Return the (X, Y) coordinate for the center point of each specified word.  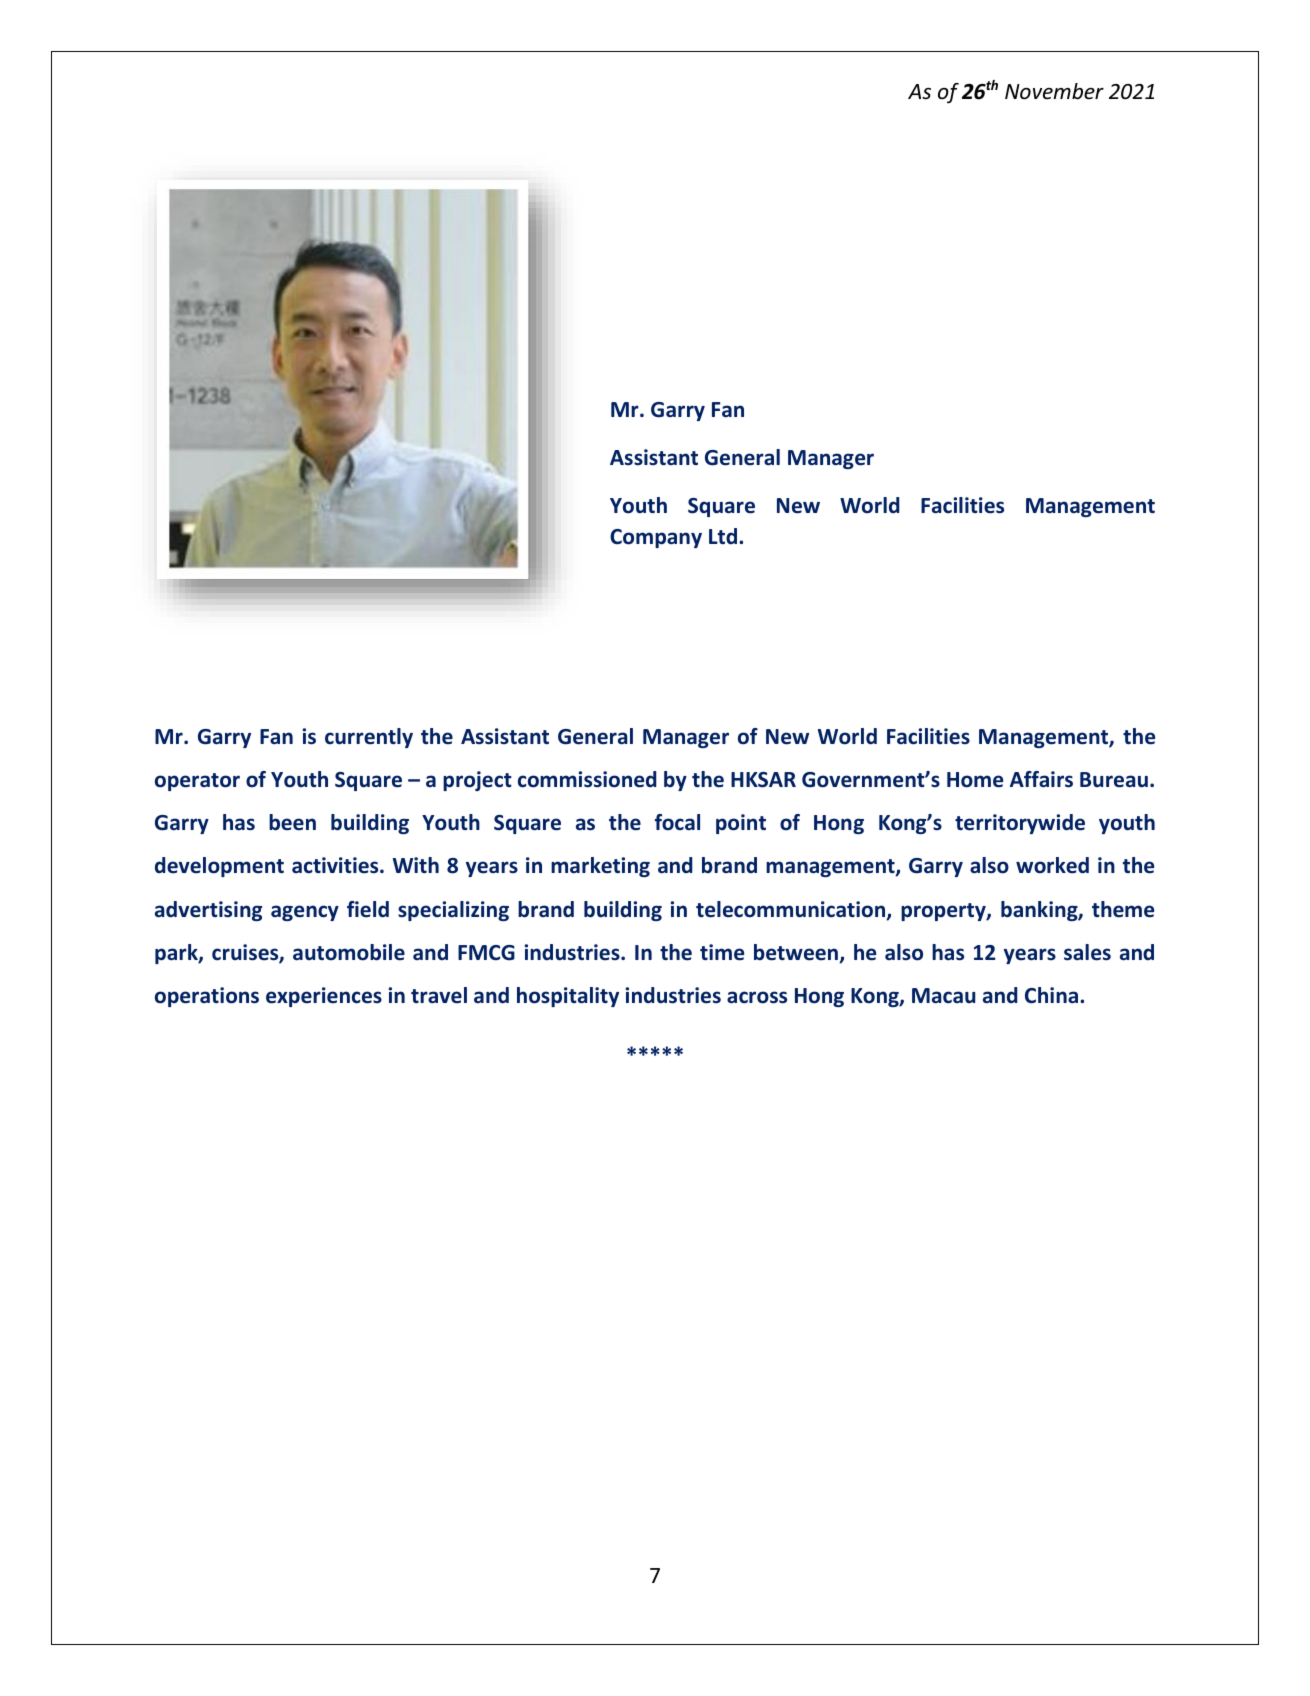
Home (975, 780)
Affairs (1041, 779)
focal (677, 822)
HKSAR (763, 780)
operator (197, 782)
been (292, 822)
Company (656, 538)
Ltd (724, 536)
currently (369, 738)
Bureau (1114, 780)
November (1054, 91)
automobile (349, 952)
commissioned (587, 779)
